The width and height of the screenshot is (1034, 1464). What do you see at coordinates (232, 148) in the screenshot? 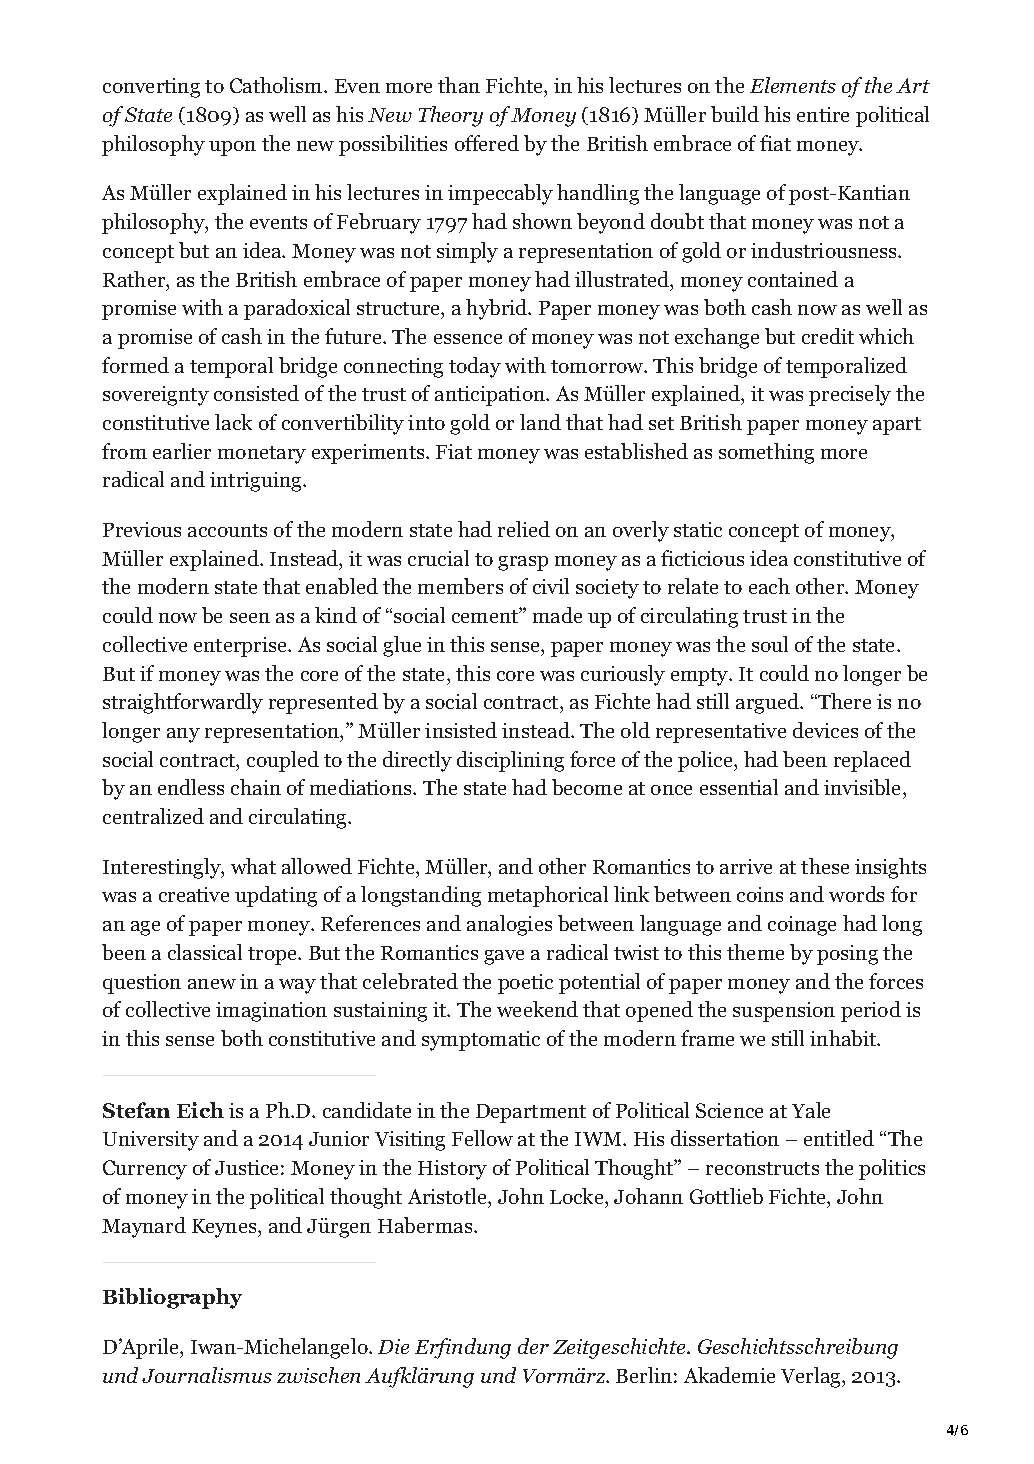
I see `upon` at bounding box center [232, 148].
